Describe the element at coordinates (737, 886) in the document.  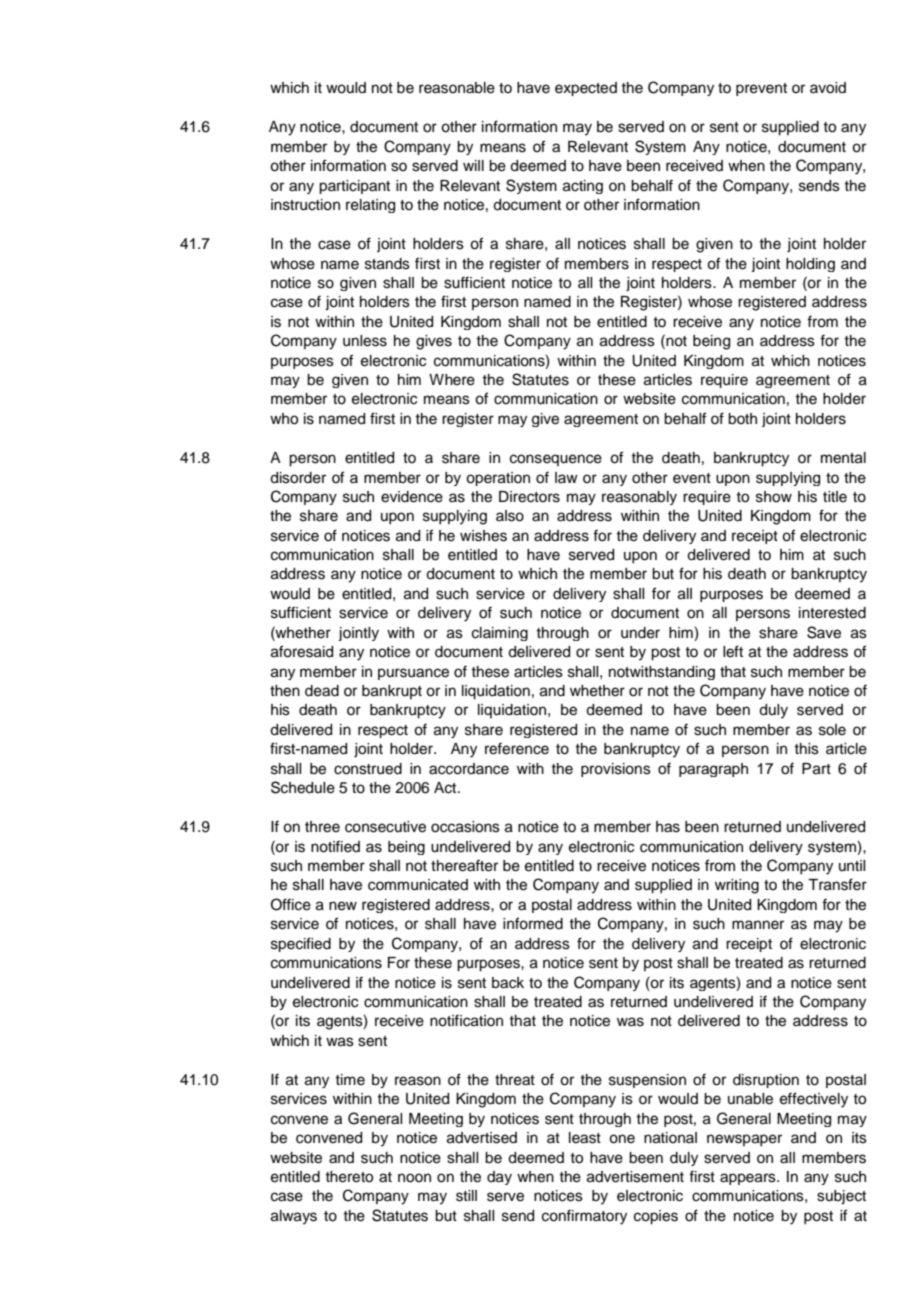
I see `writing` at that location.
